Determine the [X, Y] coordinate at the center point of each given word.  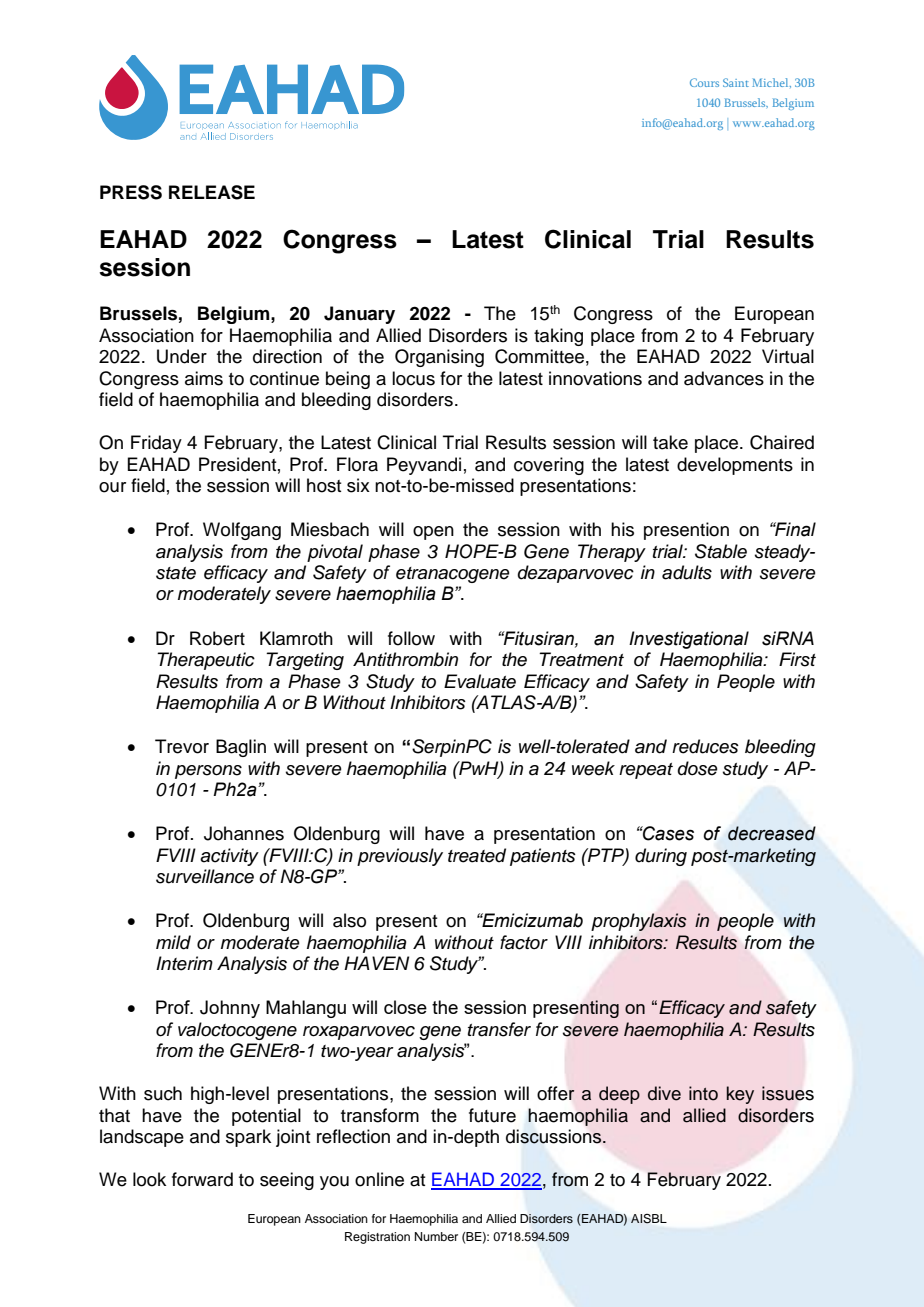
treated [477, 855]
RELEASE [212, 192]
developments [735, 466]
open [433, 533]
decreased [772, 833]
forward [202, 1179]
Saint [736, 82]
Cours [704, 82]
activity [229, 857]
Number [436, 1236]
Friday [156, 444]
